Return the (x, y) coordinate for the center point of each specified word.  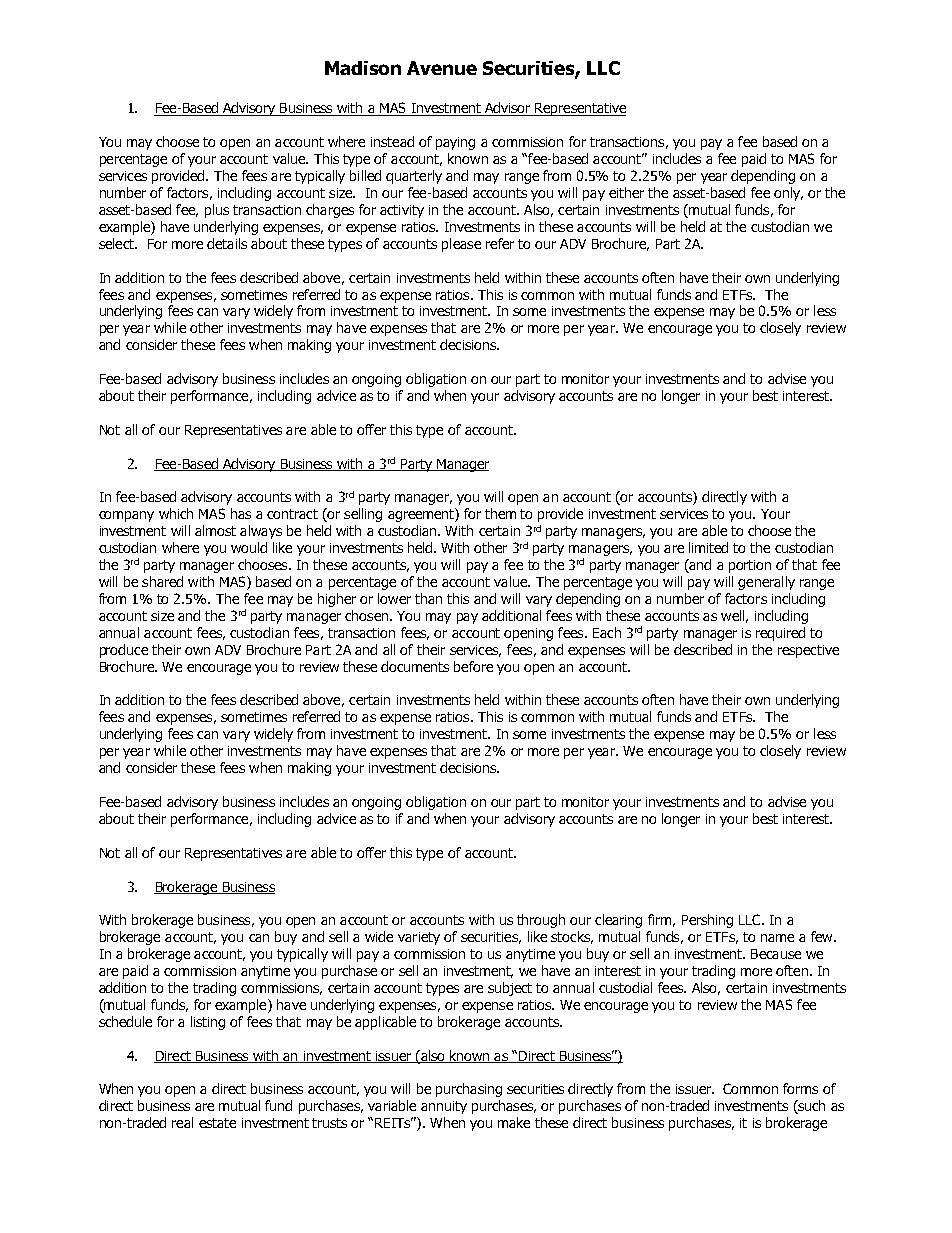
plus (217, 211)
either (626, 192)
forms (800, 1088)
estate (217, 1123)
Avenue (442, 68)
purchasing (469, 1090)
